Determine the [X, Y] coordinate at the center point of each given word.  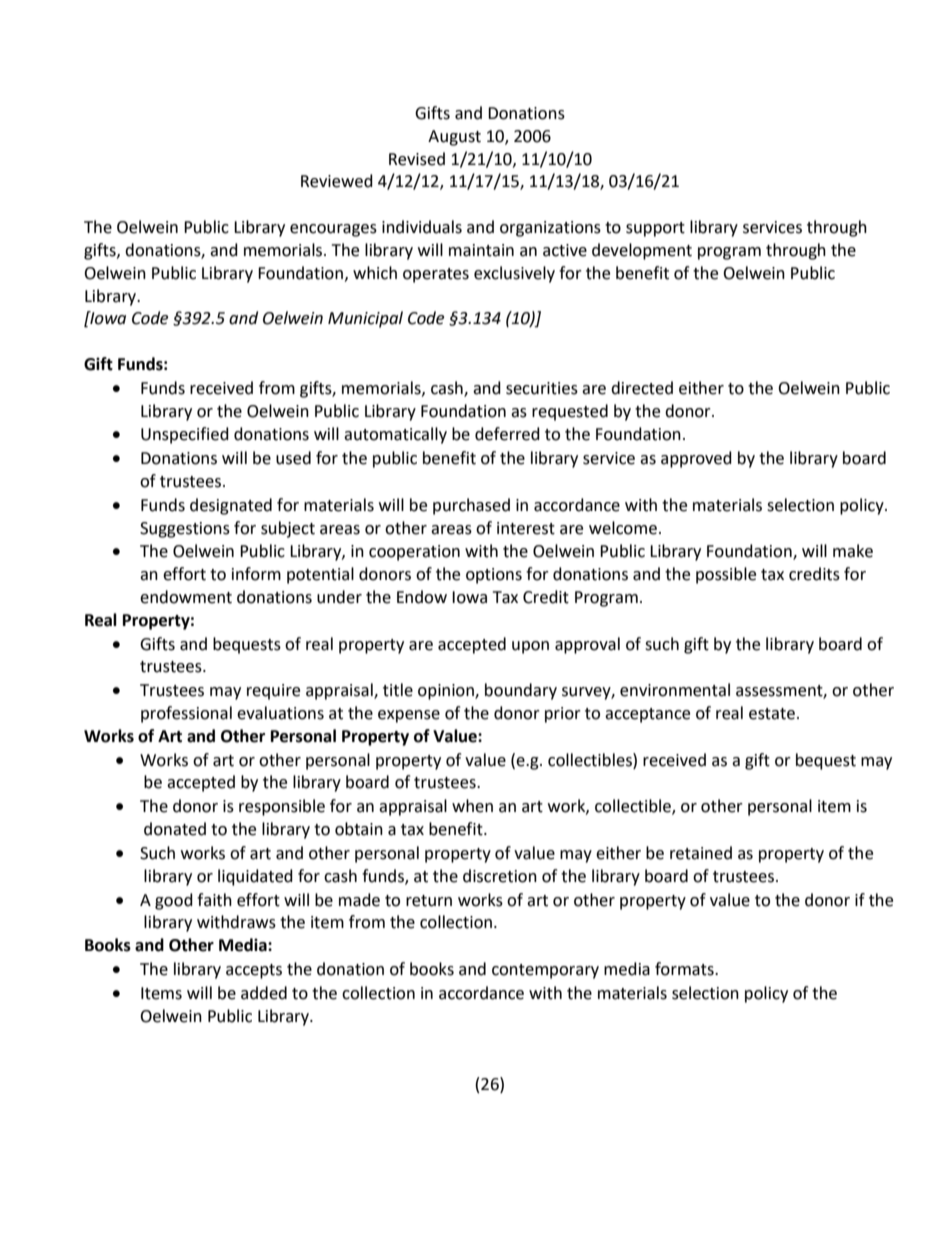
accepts [254, 971]
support [655, 229]
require [273, 692]
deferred [507, 434]
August [454, 138]
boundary [521, 691]
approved [696, 459]
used [293, 458]
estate [772, 714]
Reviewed [337, 181]
